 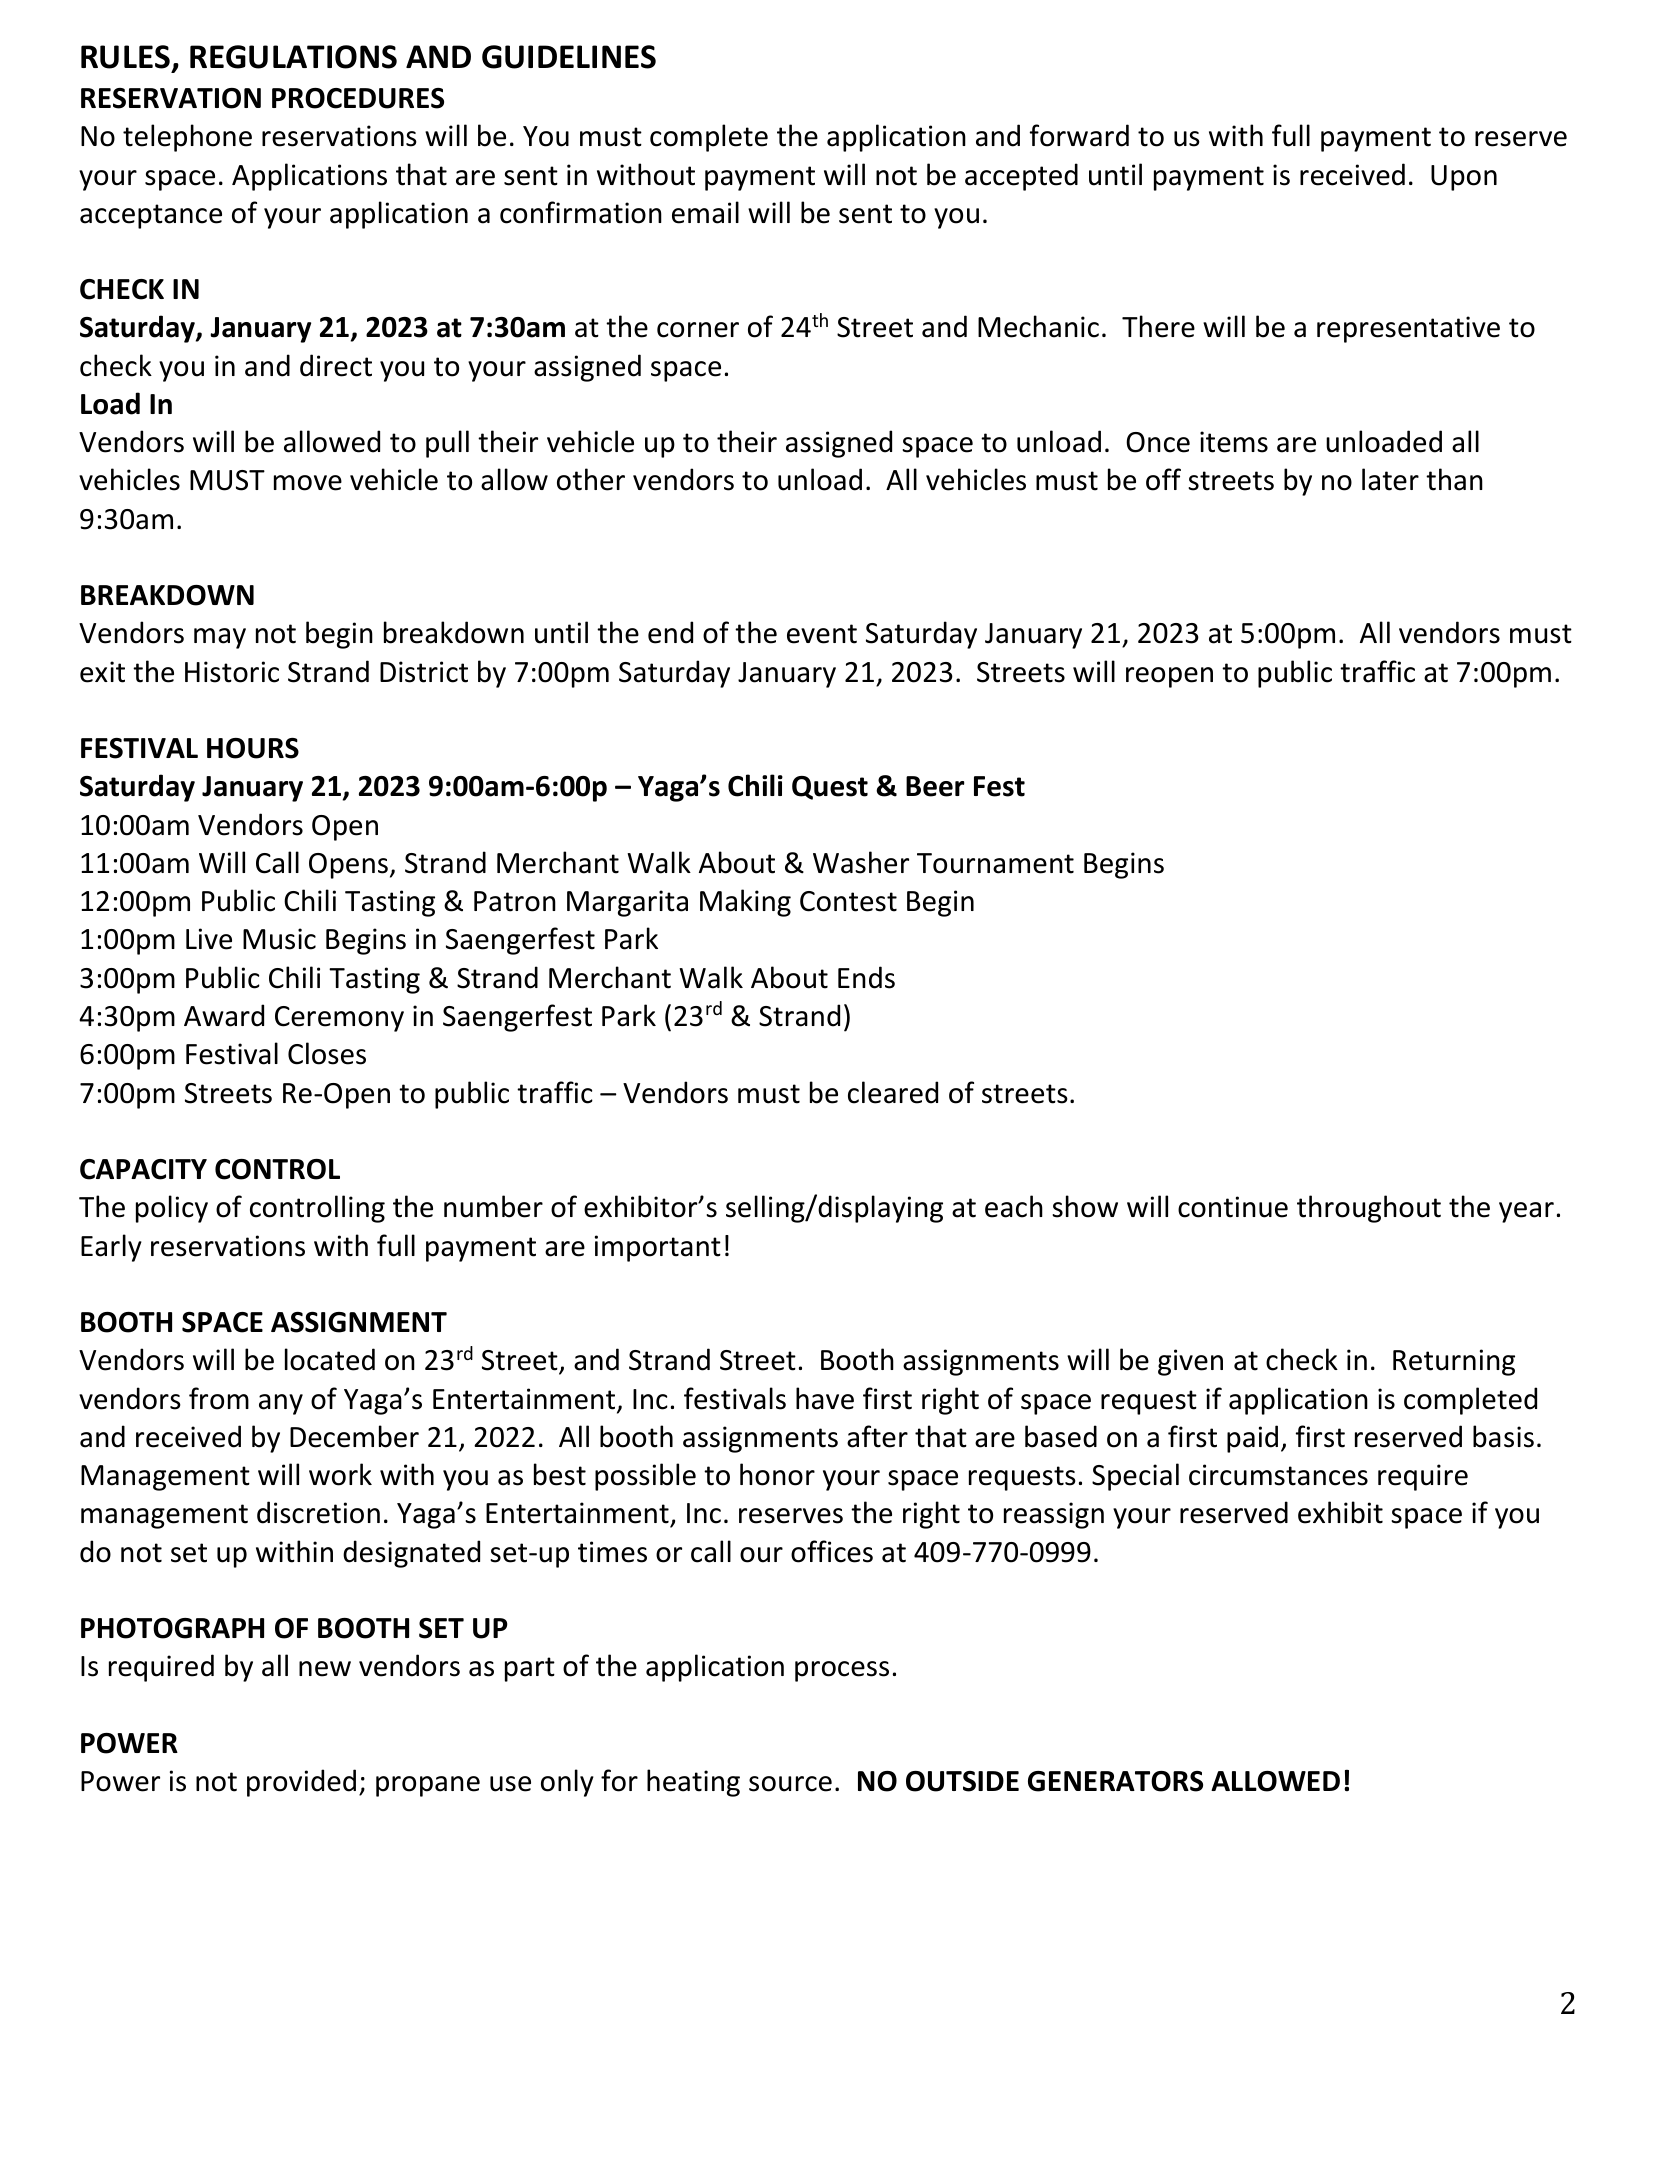 What do you see at coordinates (848, 901) in the page?
I see `Contest` at bounding box center [848, 901].
